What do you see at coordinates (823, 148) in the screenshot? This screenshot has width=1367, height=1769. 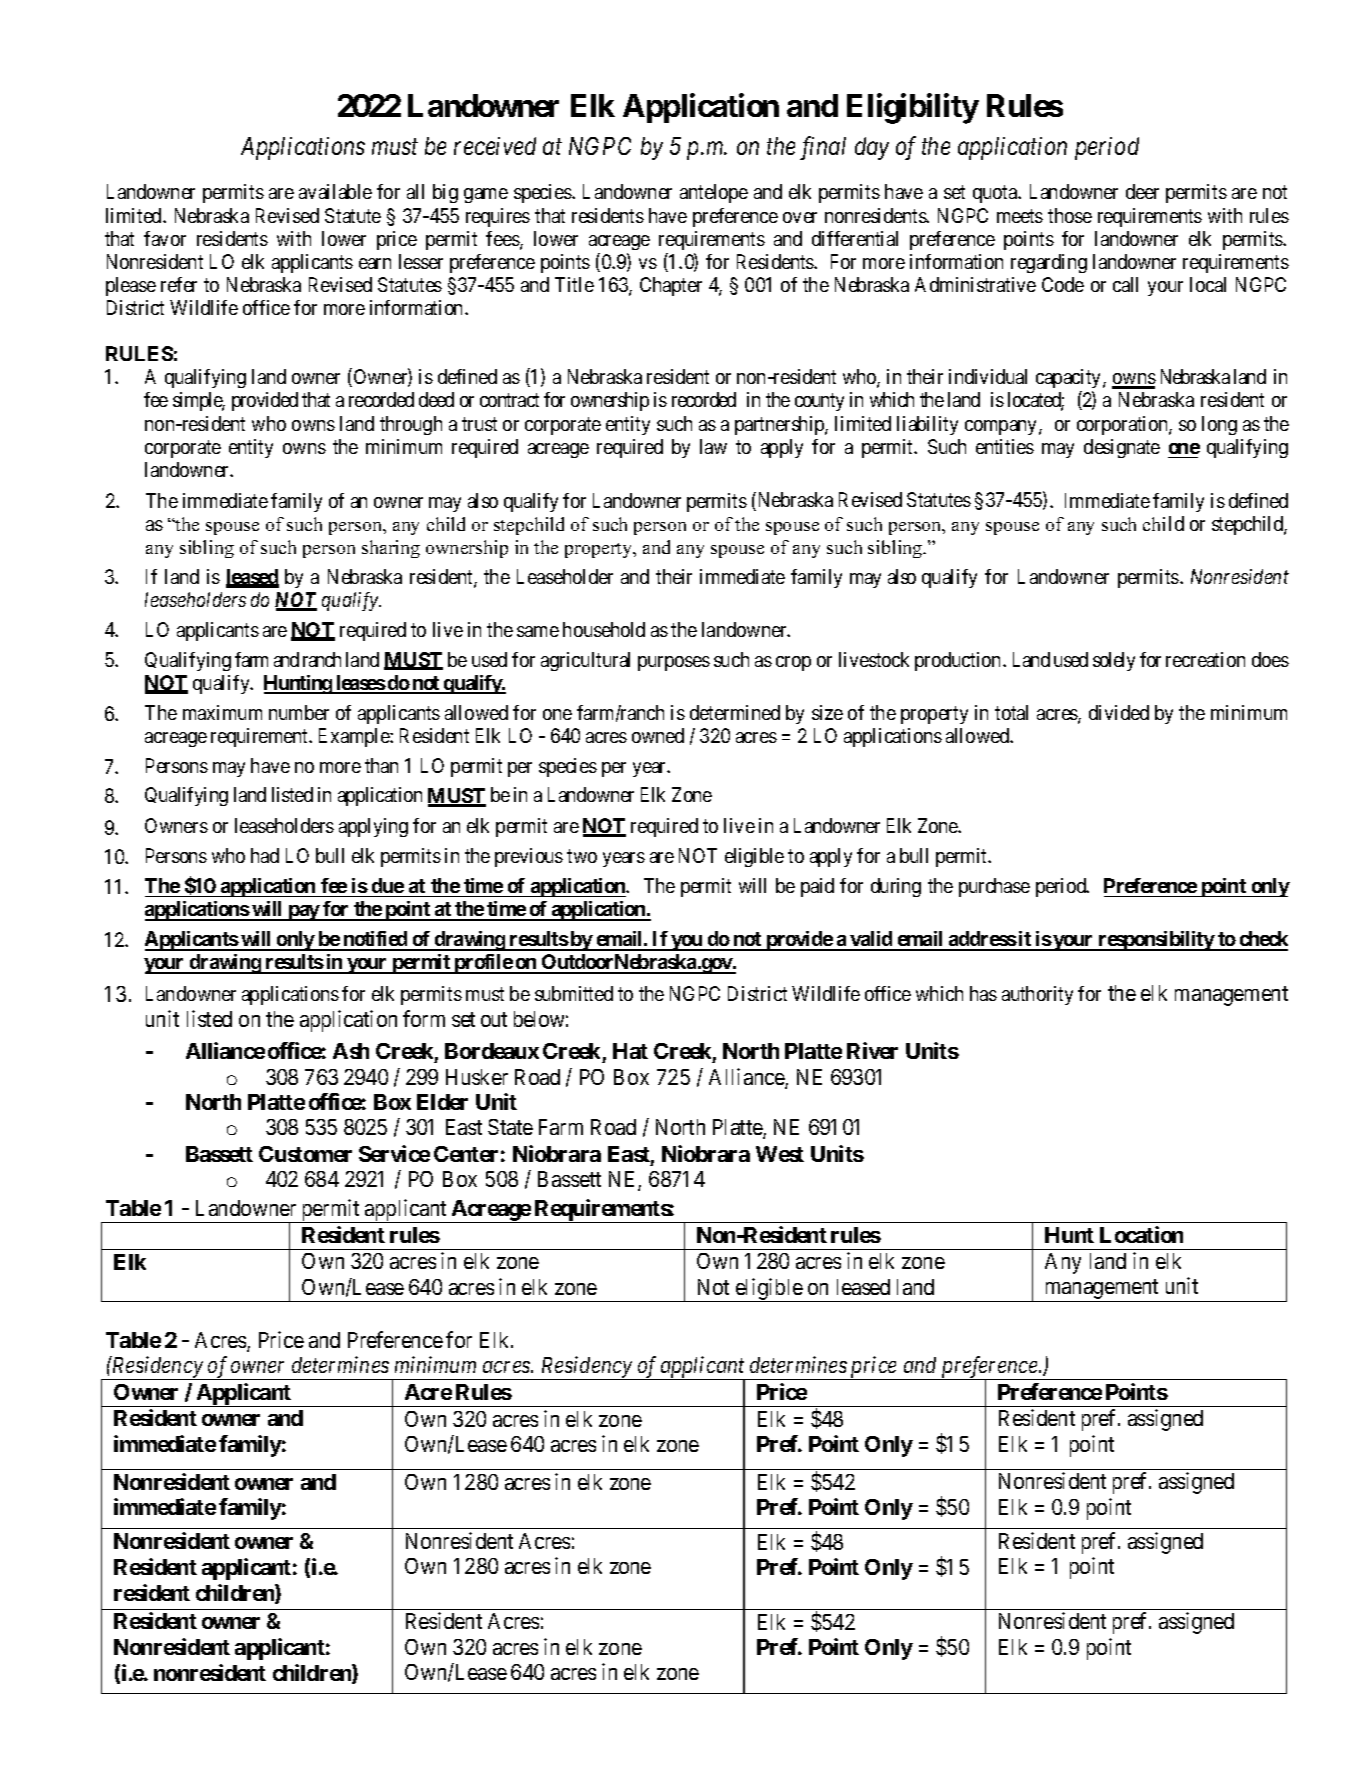 I see `final` at bounding box center [823, 148].
